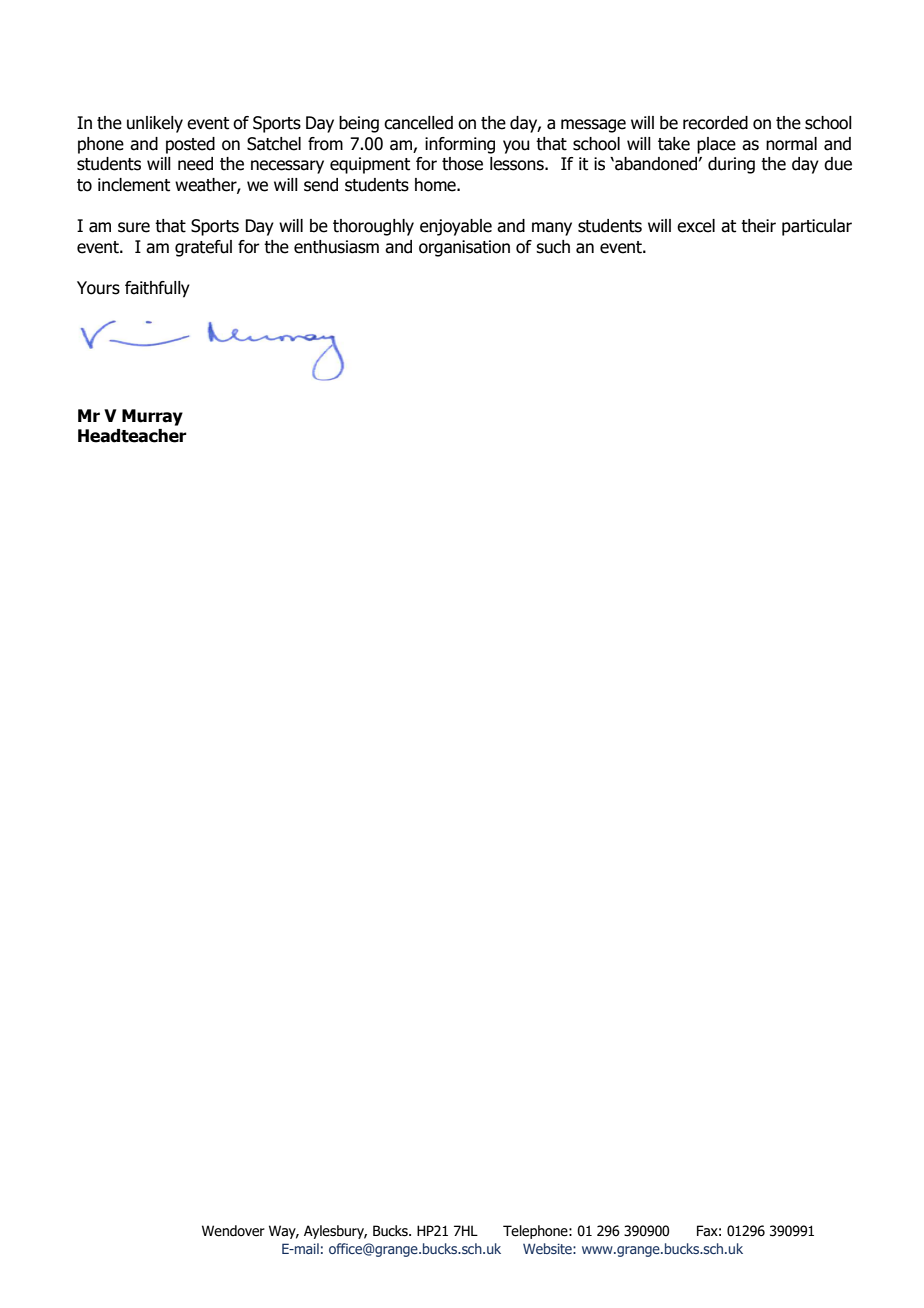  What do you see at coordinates (758, 226) in the screenshot?
I see `their` at bounding box center [758, 226].
